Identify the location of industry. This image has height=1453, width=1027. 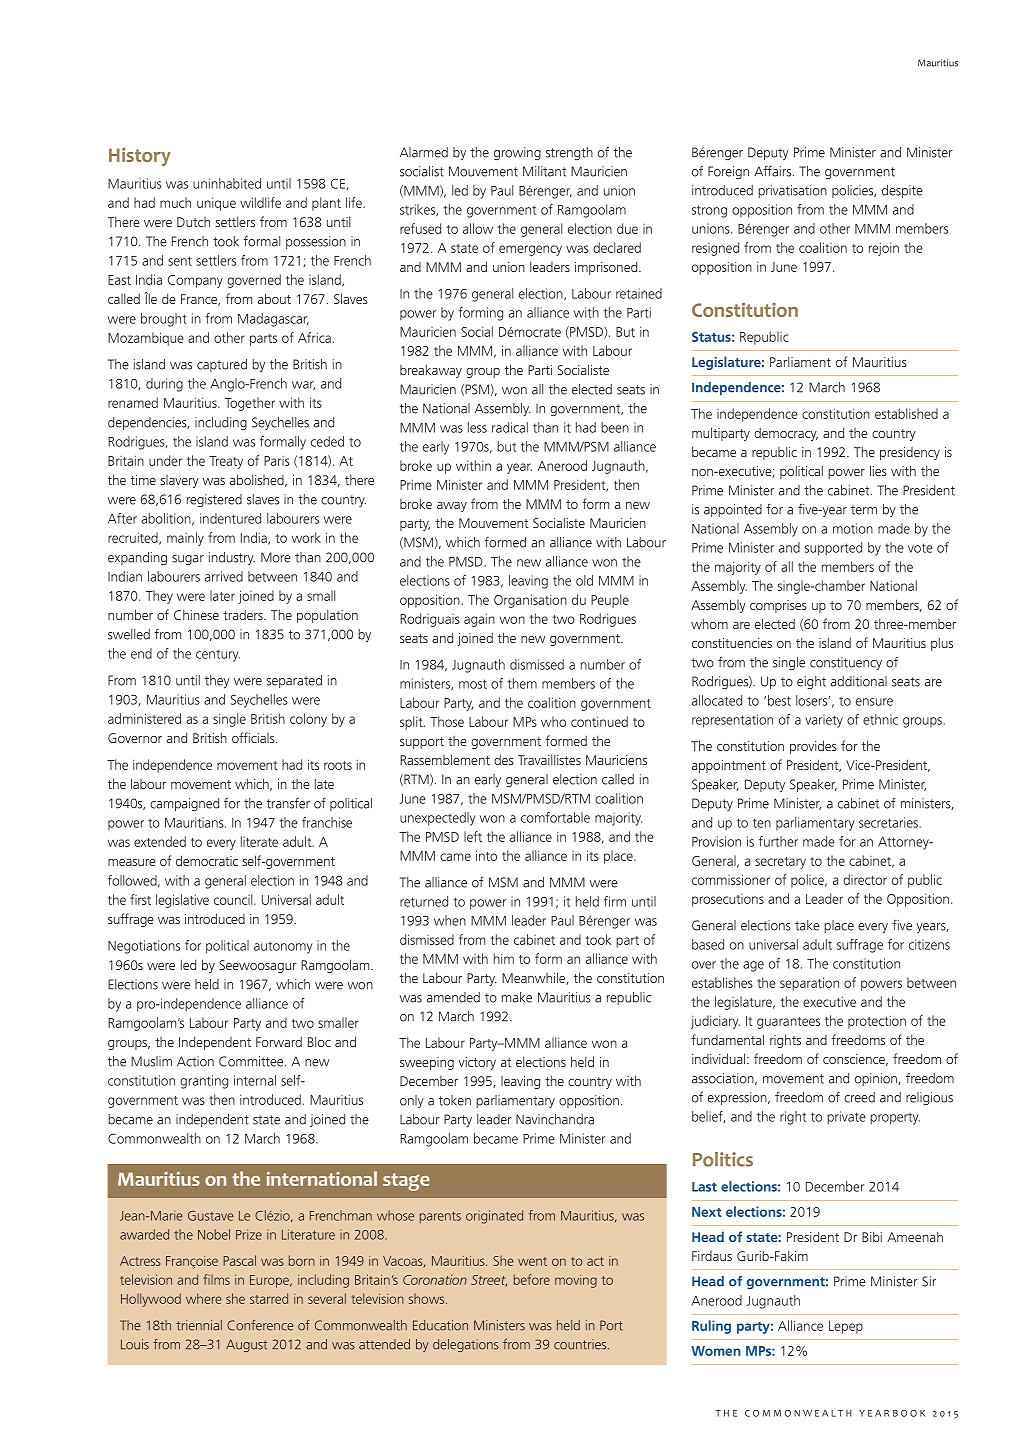
(232, 558).
